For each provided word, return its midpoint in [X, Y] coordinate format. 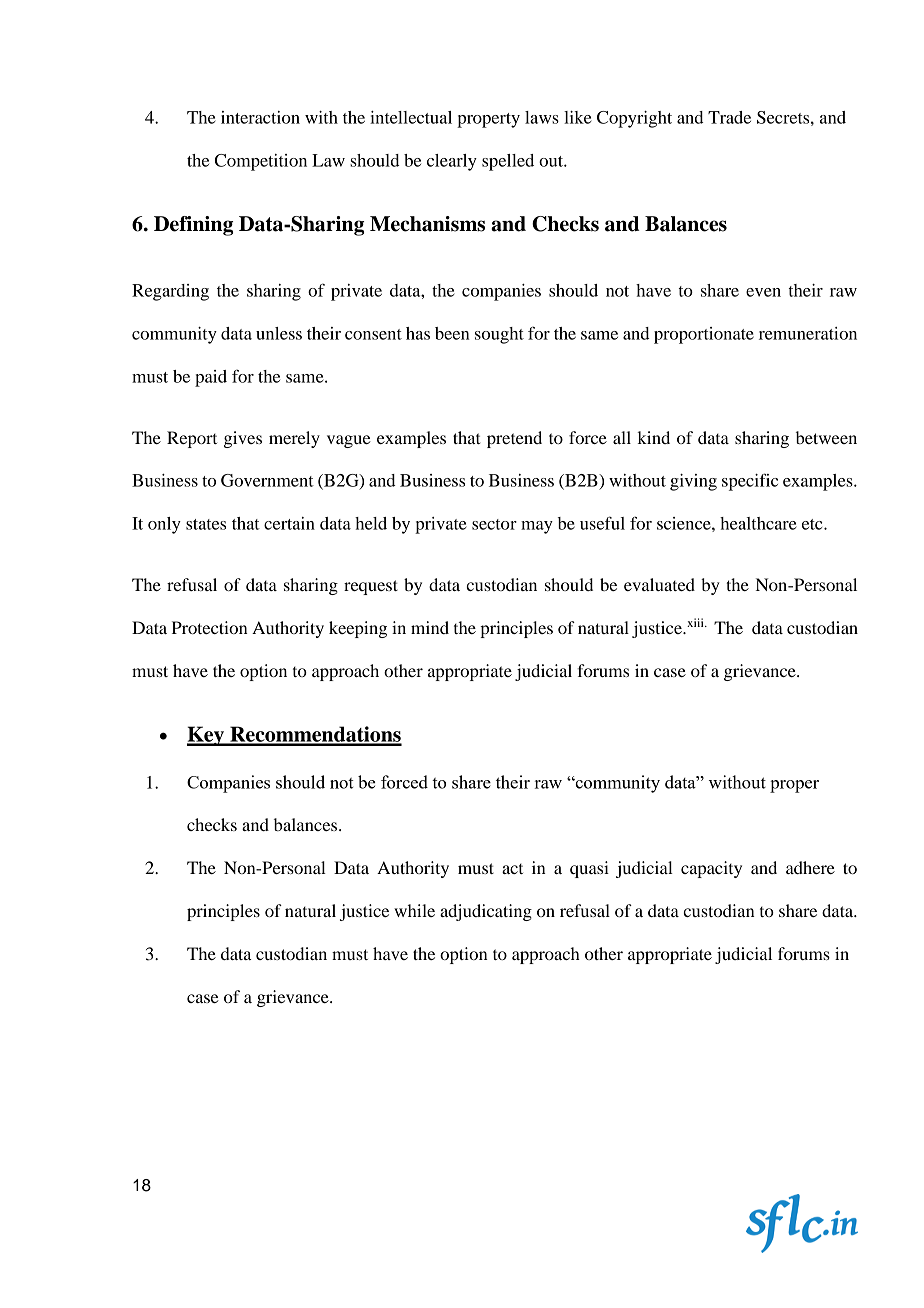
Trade [729, 117]
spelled [508, 162]
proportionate [704, 335]
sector [494, 524]
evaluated [659, 584]
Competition [261, 162]
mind [430, 627]
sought [499, 335]
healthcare [758, 523]
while [414, 910]
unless [279, 333]
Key [207, 736]
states [206, 524]
